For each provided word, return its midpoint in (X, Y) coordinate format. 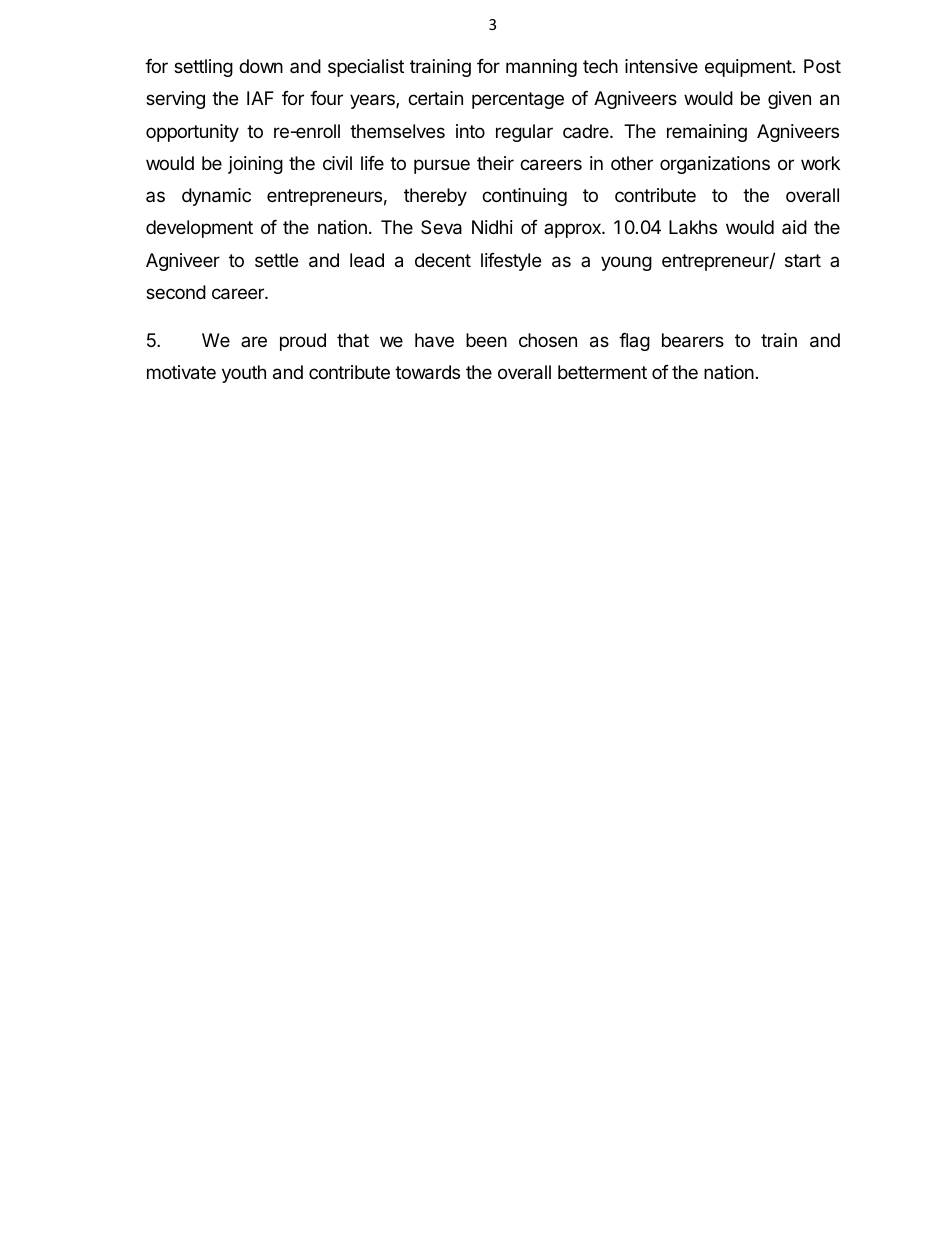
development (199, 229)
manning (541, 68)
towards (427, 372)
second (176, 292)
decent (443, 260)
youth (244, 374)
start (803, 261)
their (495, 163)
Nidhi (492, 227)
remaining (707, 133)
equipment (748, 68)
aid (794, 227)
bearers (693, 340)
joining (255, 165)
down (261, 66)
